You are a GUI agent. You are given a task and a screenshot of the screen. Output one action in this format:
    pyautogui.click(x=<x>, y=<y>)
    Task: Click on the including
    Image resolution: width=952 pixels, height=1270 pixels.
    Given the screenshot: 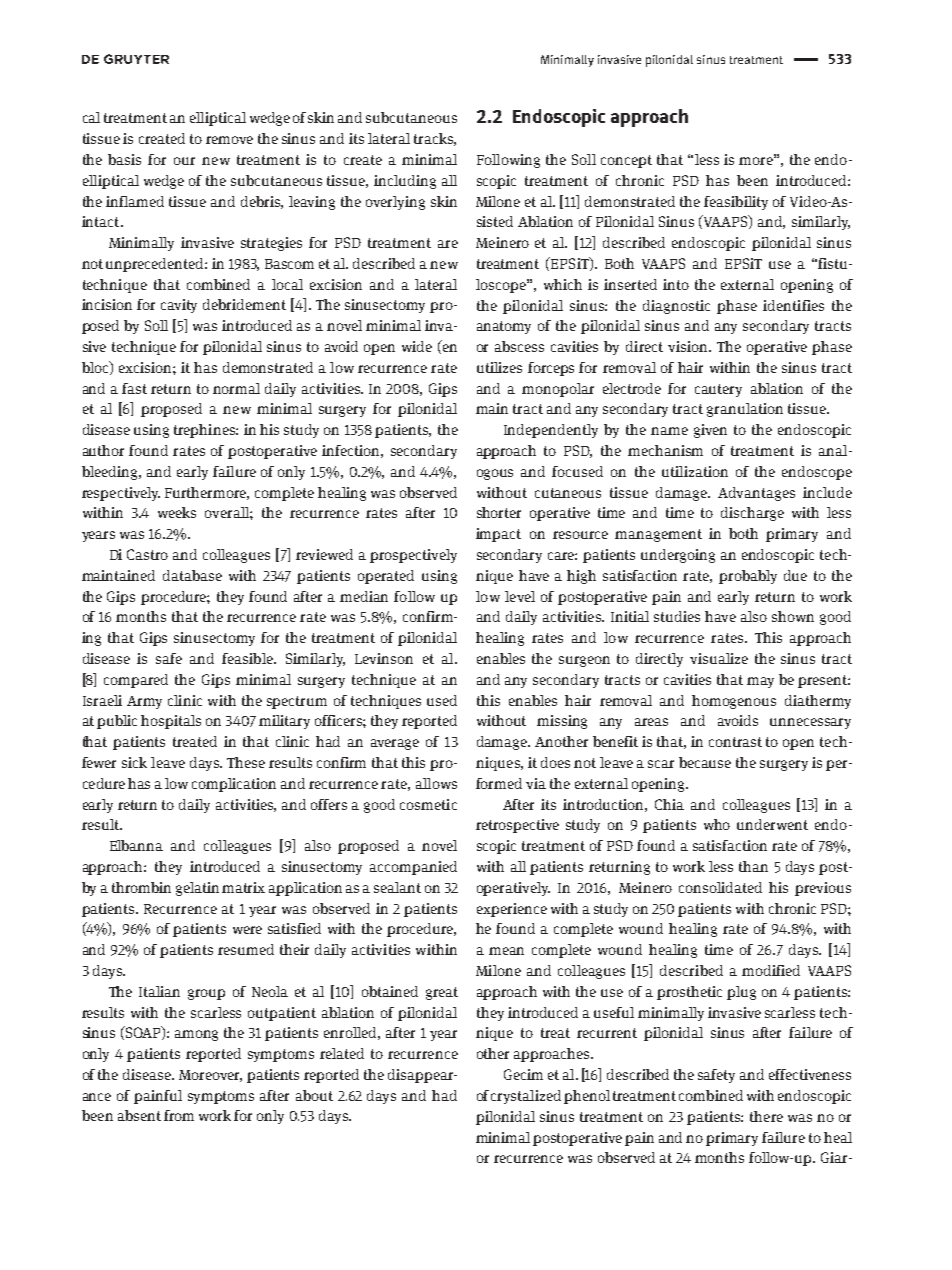 What is the action you would take?
    pyautogui.click(x=405, y=182)
